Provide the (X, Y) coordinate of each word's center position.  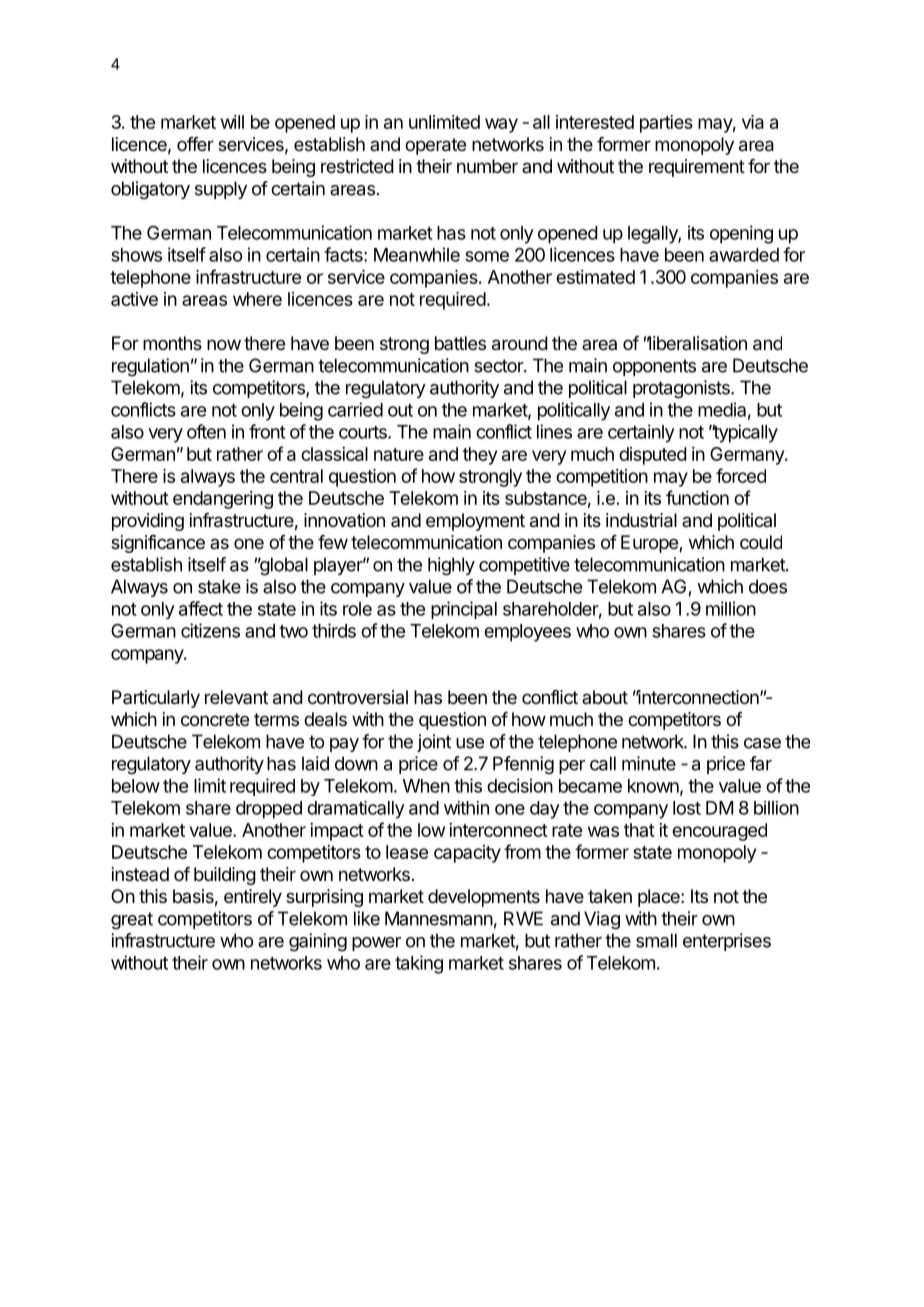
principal (464, 610)
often (206, 431)
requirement (697, 168)
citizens (210, 630)
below (136, 786)
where (257, 299)
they (480, 456)
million (731, 608)
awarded (744, 255)
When (426, 786)
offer (195, 144)
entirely (253, 898)
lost (687, 808)
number (487, 166)
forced (741, 475)
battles (460, 343)
